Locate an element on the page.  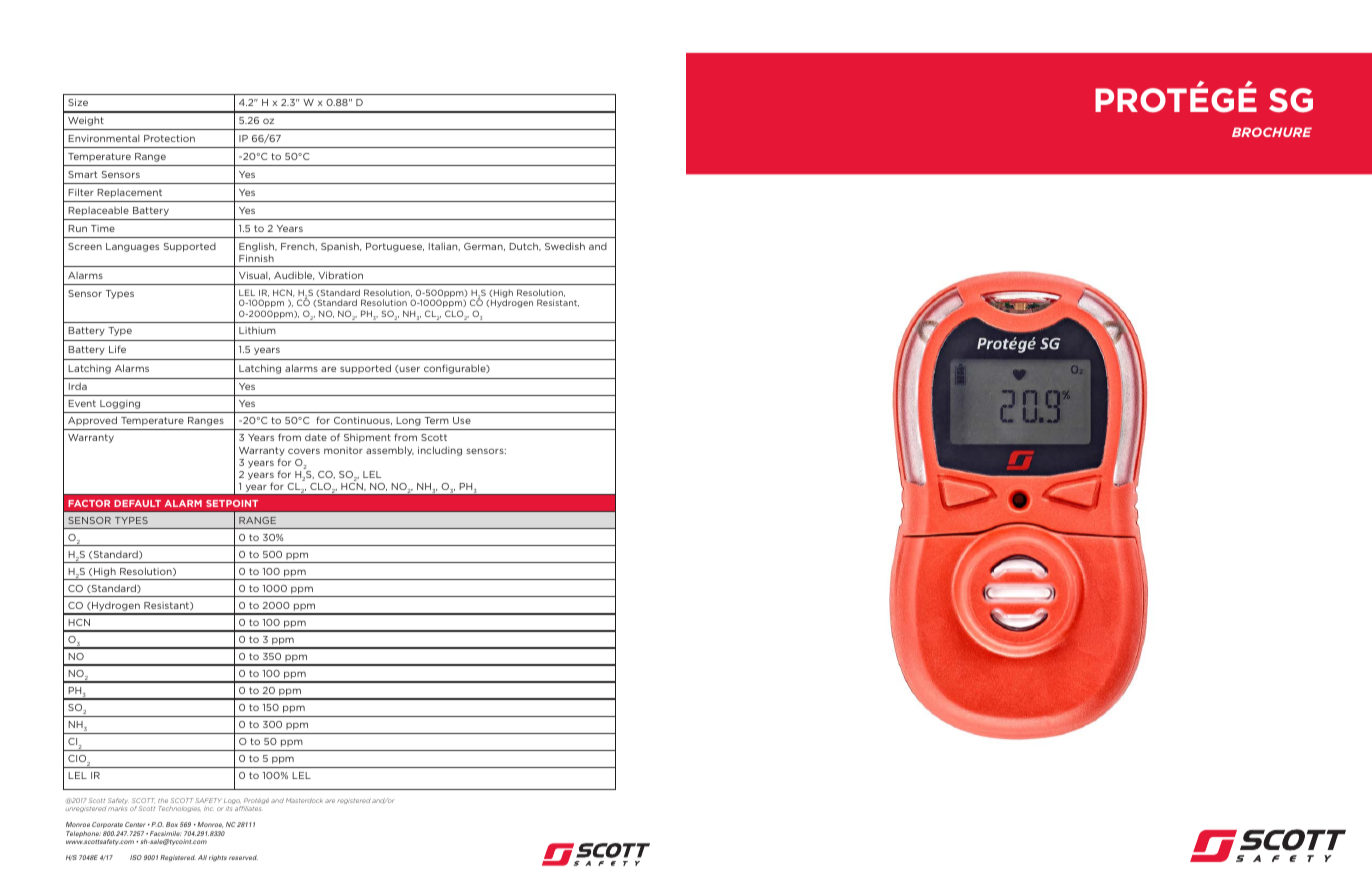
Life is located at coordinates (117, 349).
